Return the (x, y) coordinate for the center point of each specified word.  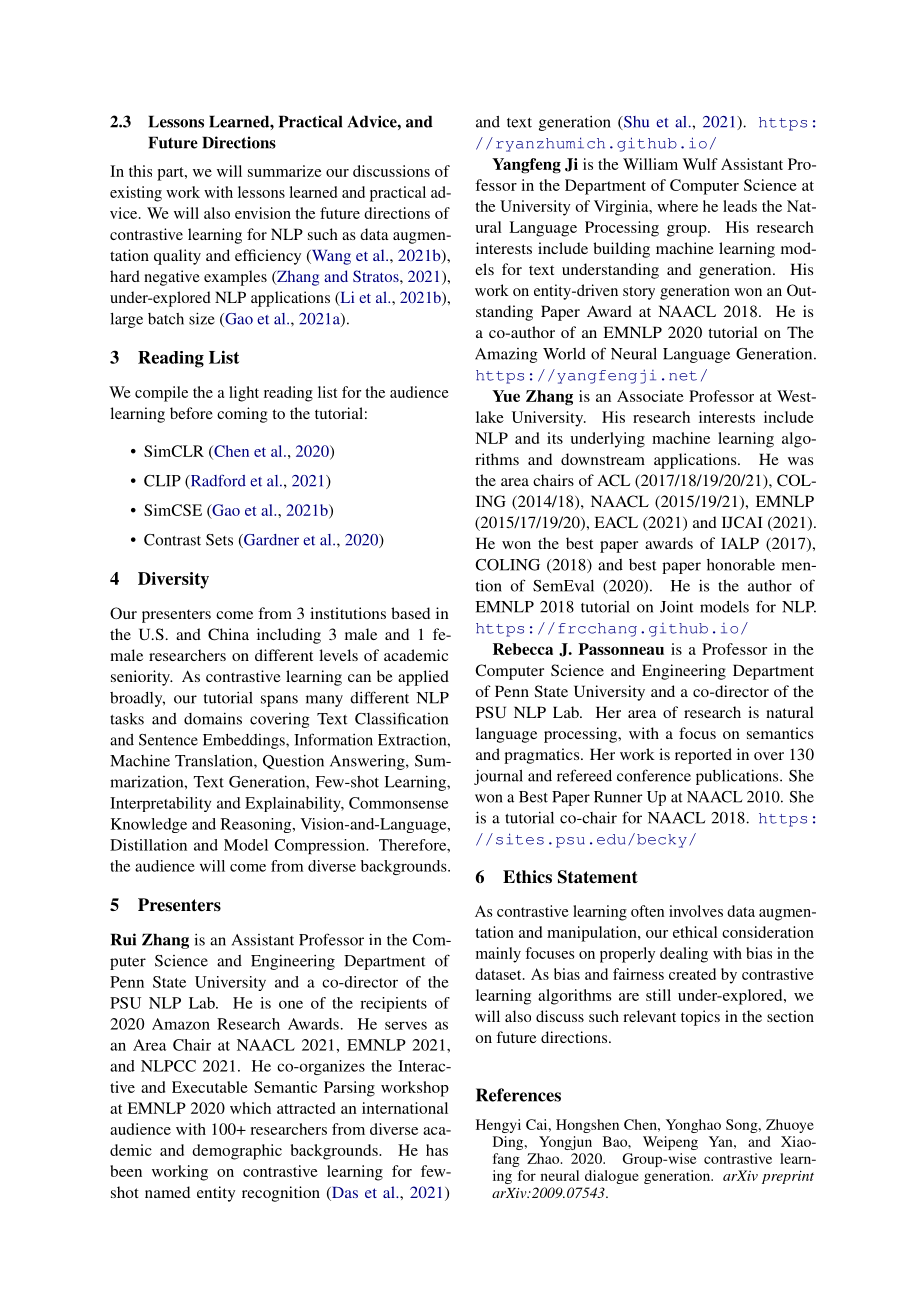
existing (136, 194)
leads (740, 206)
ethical (695, 932)
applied (423, 678)
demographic (237, 1152)
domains (213, 718)
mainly (498, 955)
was (800, 461)
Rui (123, 939)
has (437, 1150)
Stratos (377, 276)
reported (703, 756)
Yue (506, 396)
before (191, 413)
